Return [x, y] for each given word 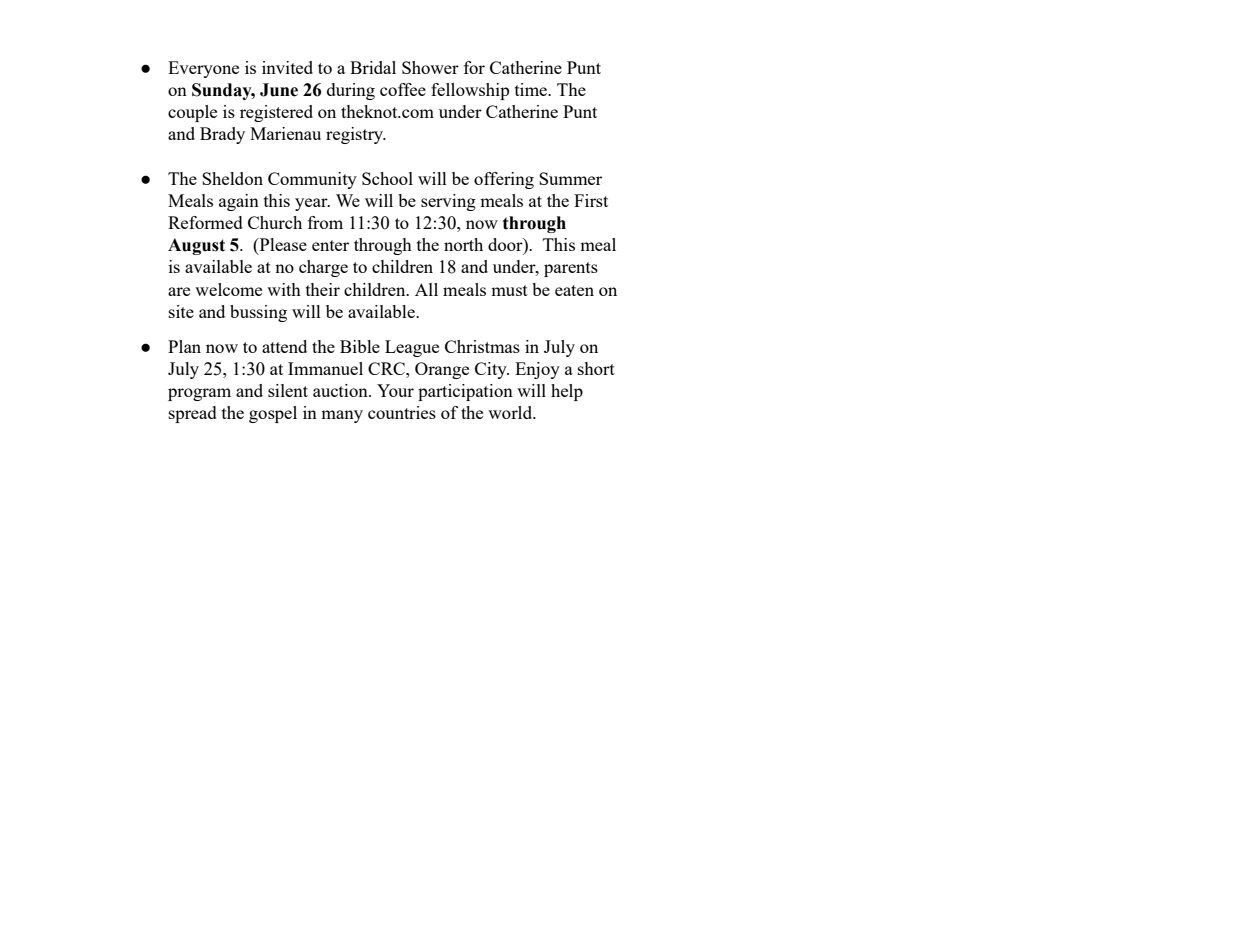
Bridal [373, 67]
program [199, 394]
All [426, 289]
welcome [228, 289]
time [532, 89]
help [567, 392]
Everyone [203, 69]
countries [402, 412]
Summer [570, 178]
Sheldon [232, 178]
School [387, 178]
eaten [574, 290]
